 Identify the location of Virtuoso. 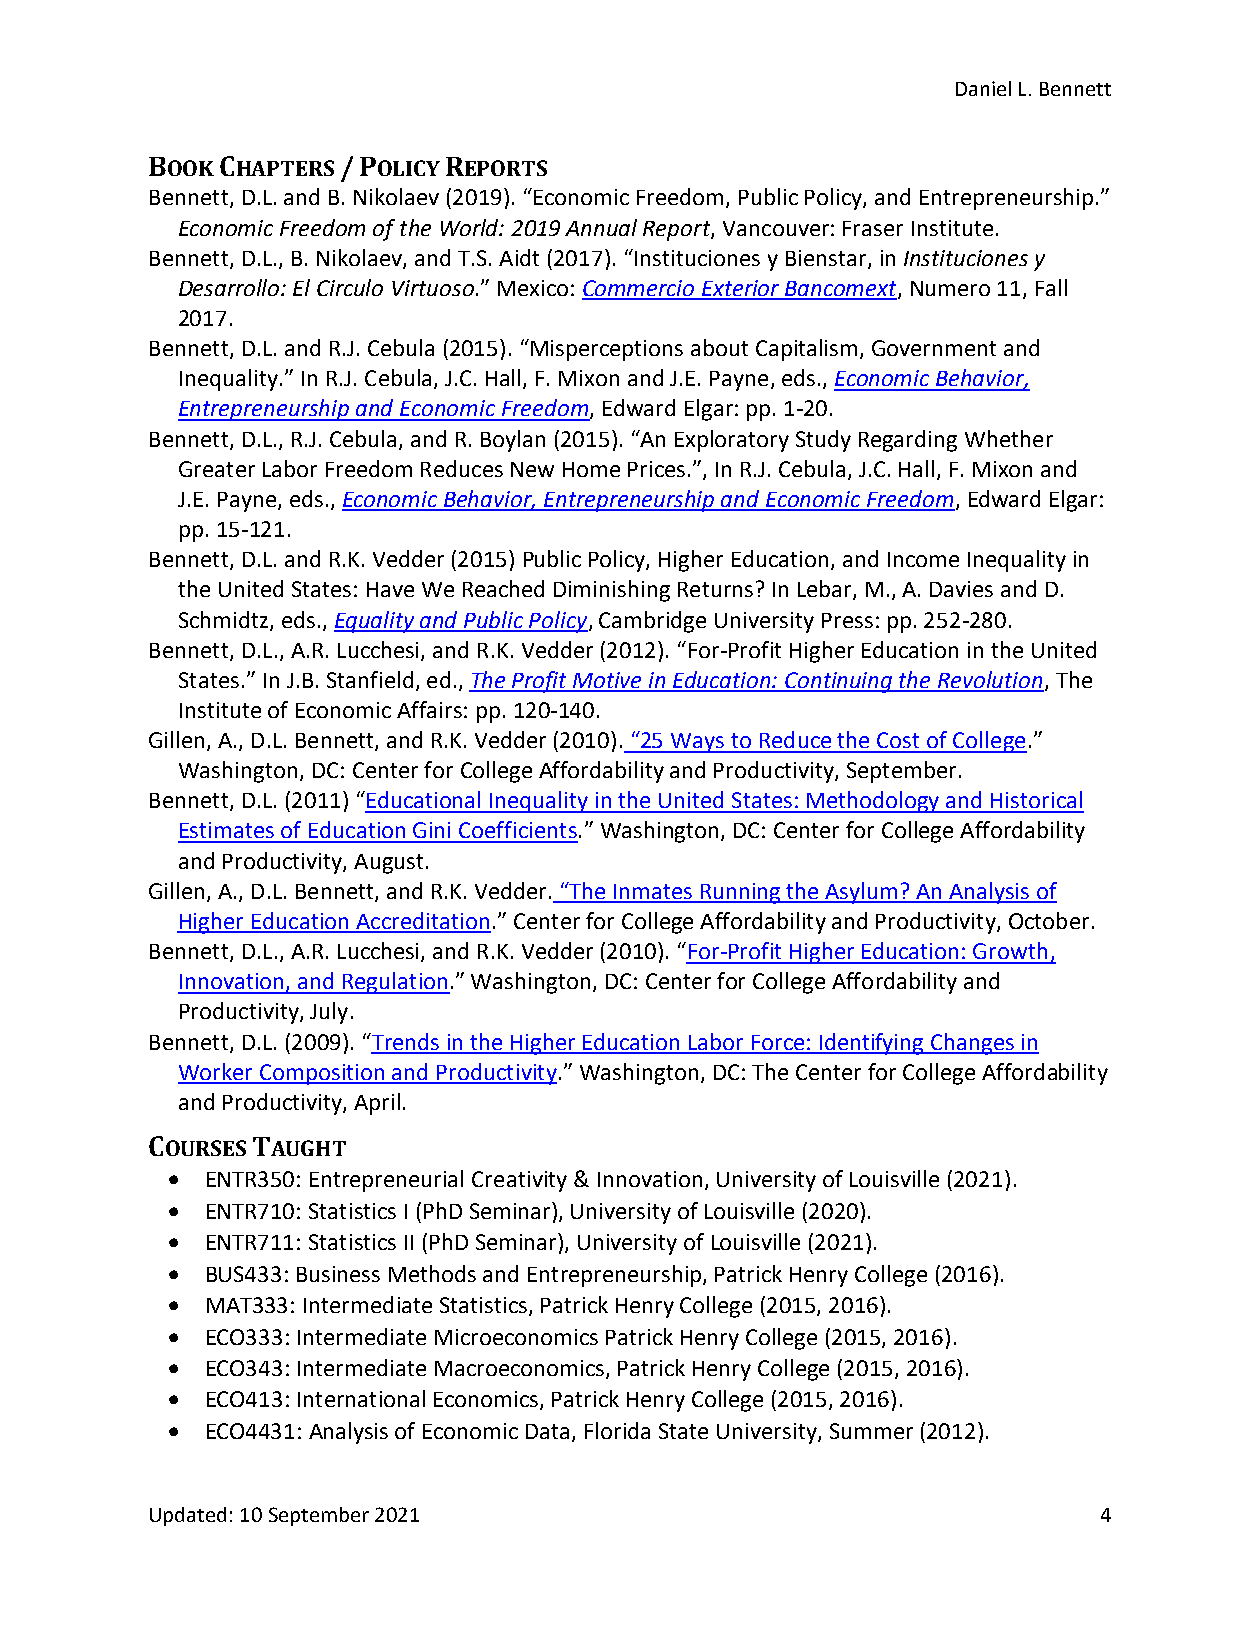
(433, 288).
